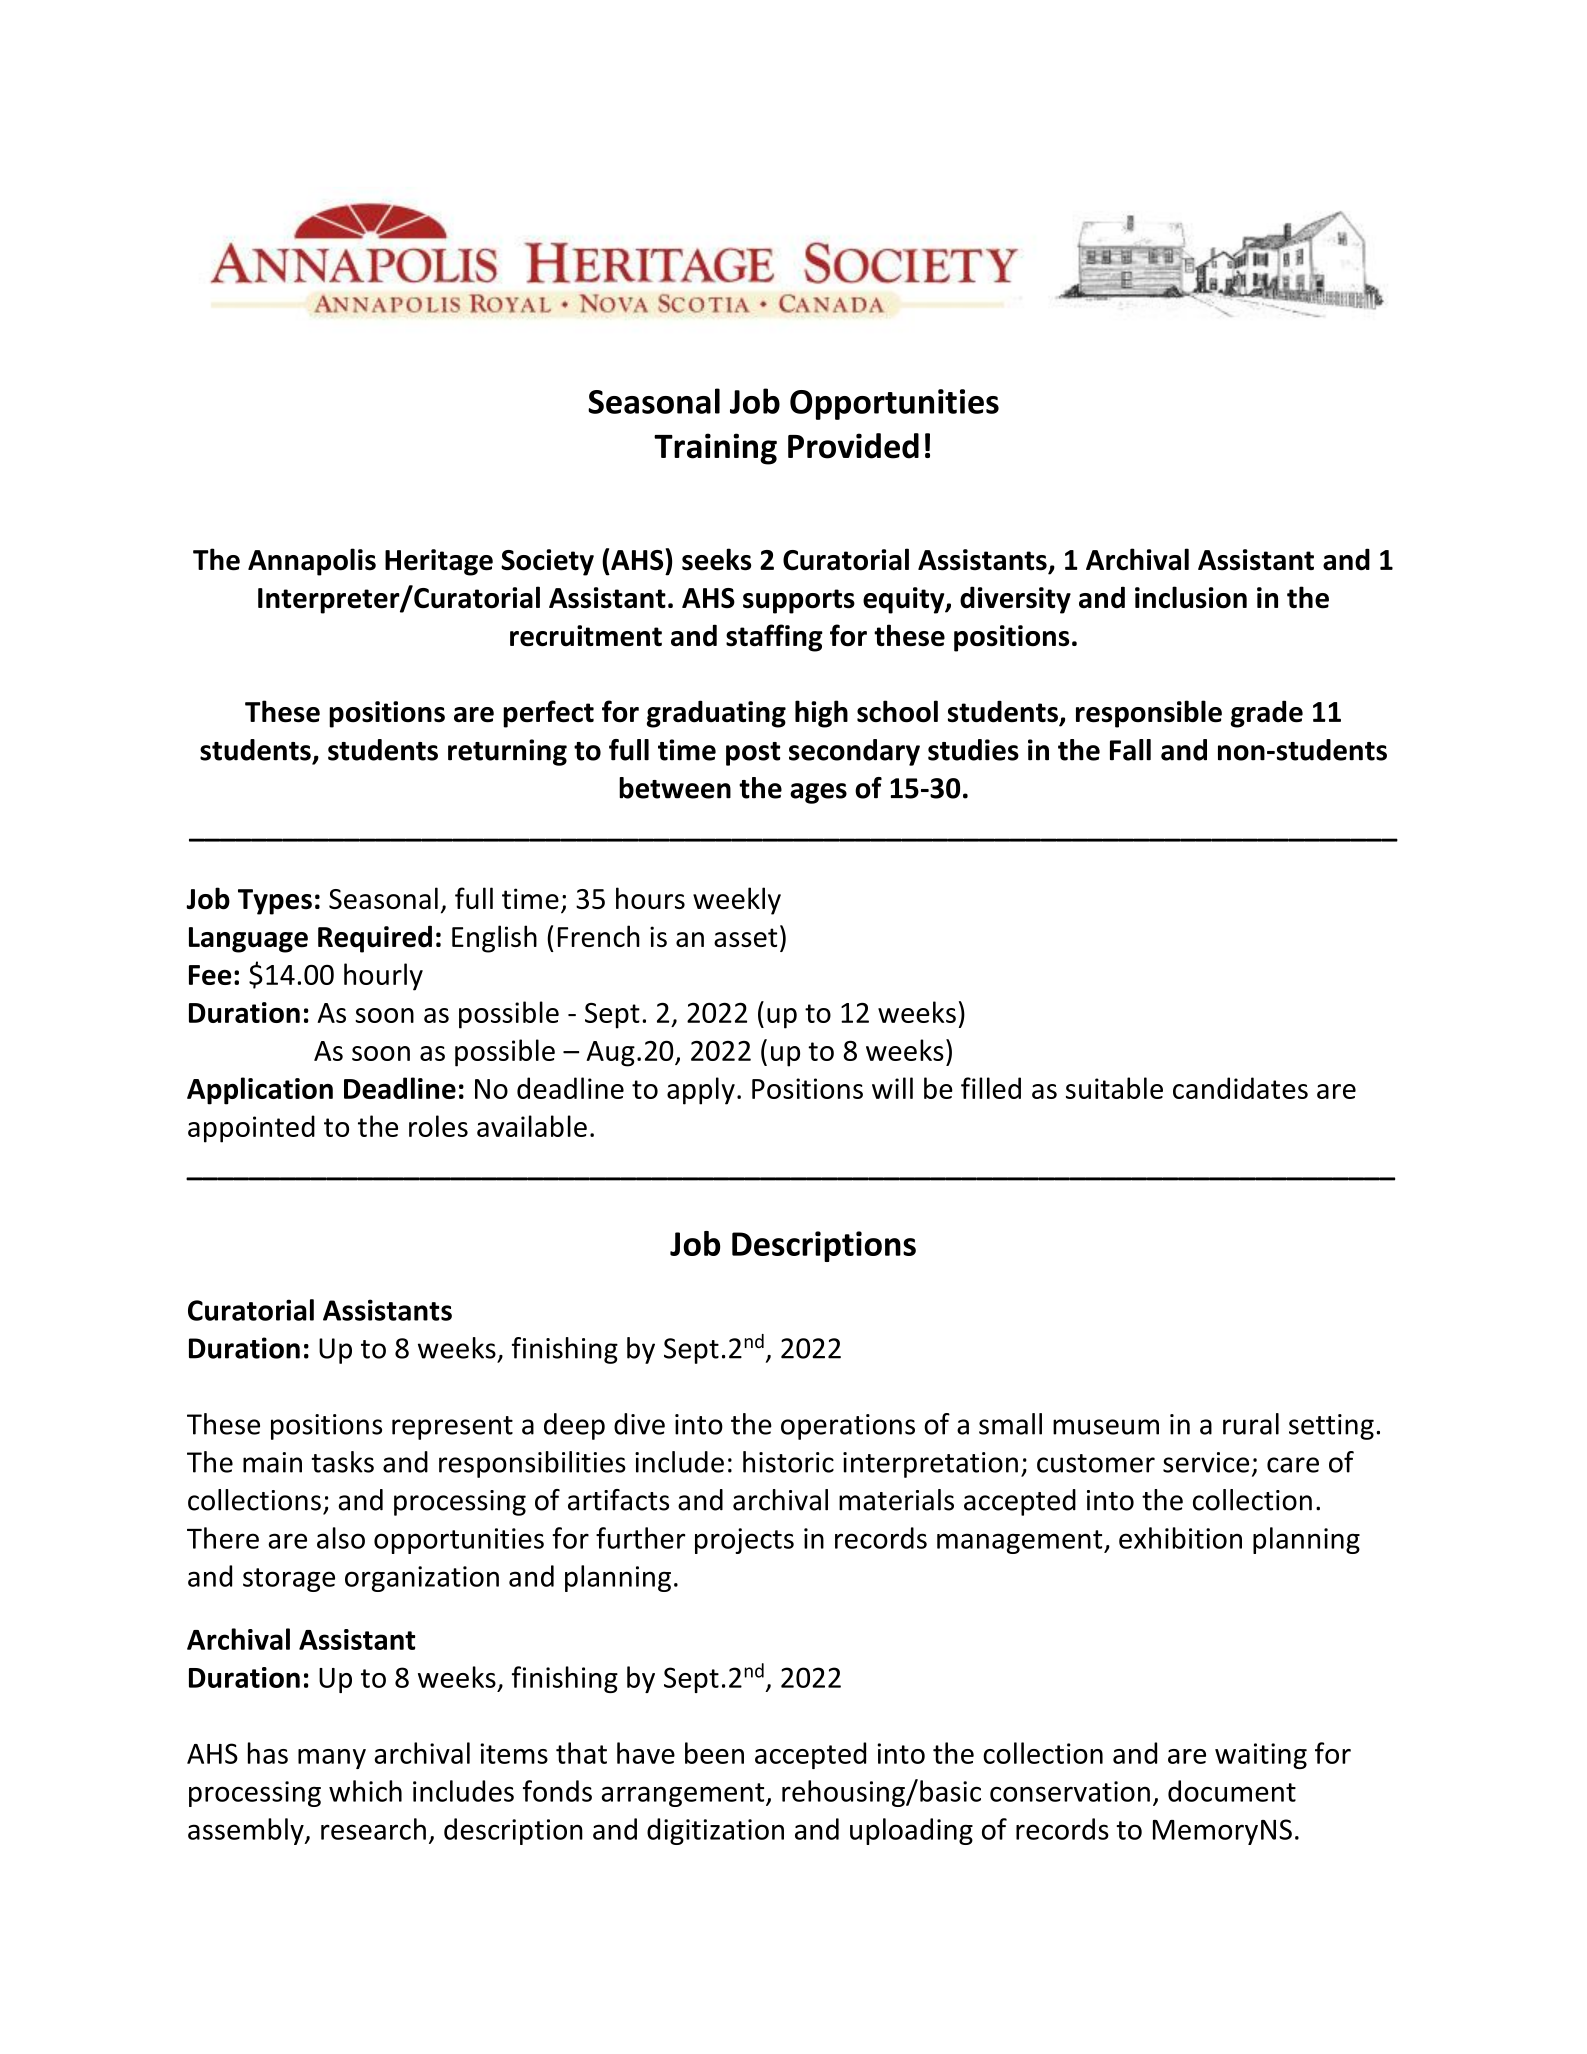  I want to click on apply, so click(701, 1091).
